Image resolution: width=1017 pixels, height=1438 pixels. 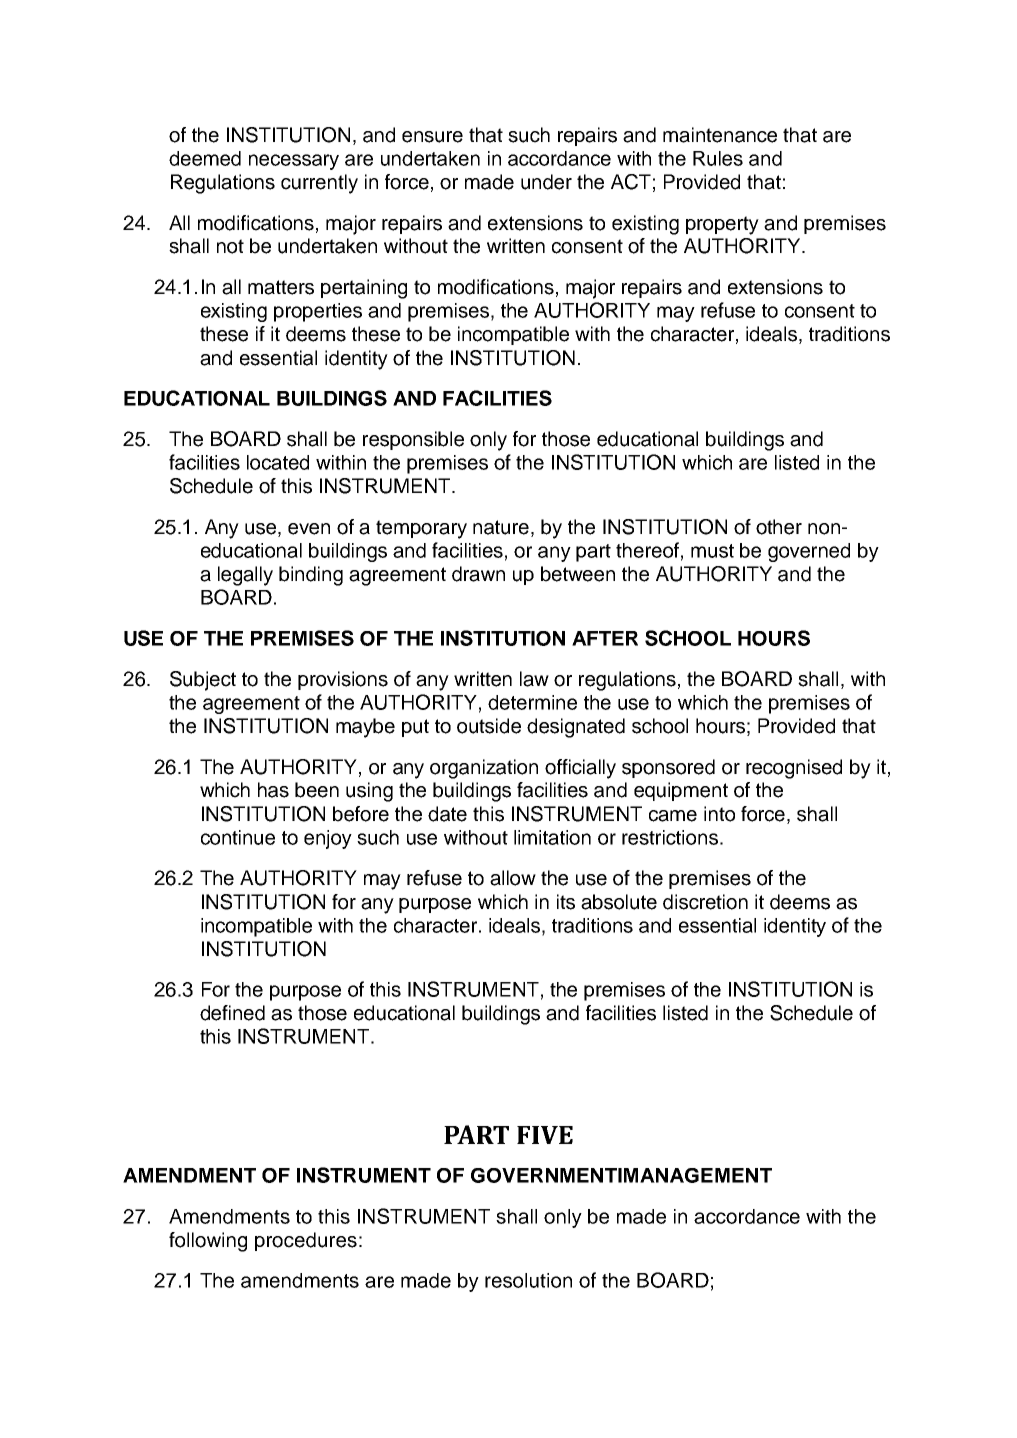 What do you see at coordinates (306, 1241) in the image?
I see `procedures` at bounding box center [306, 1241].
